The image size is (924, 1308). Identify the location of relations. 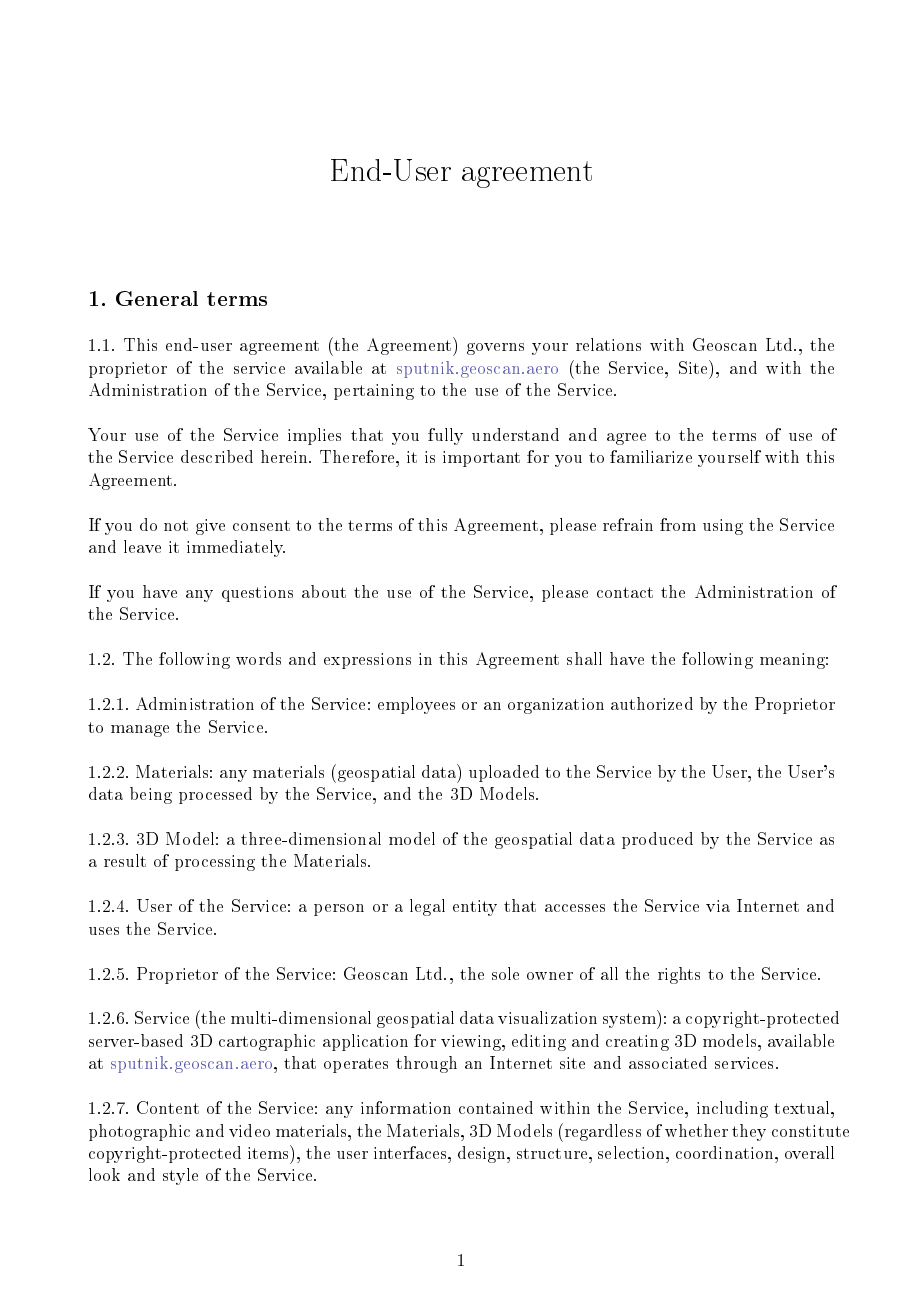
(608, 344).
